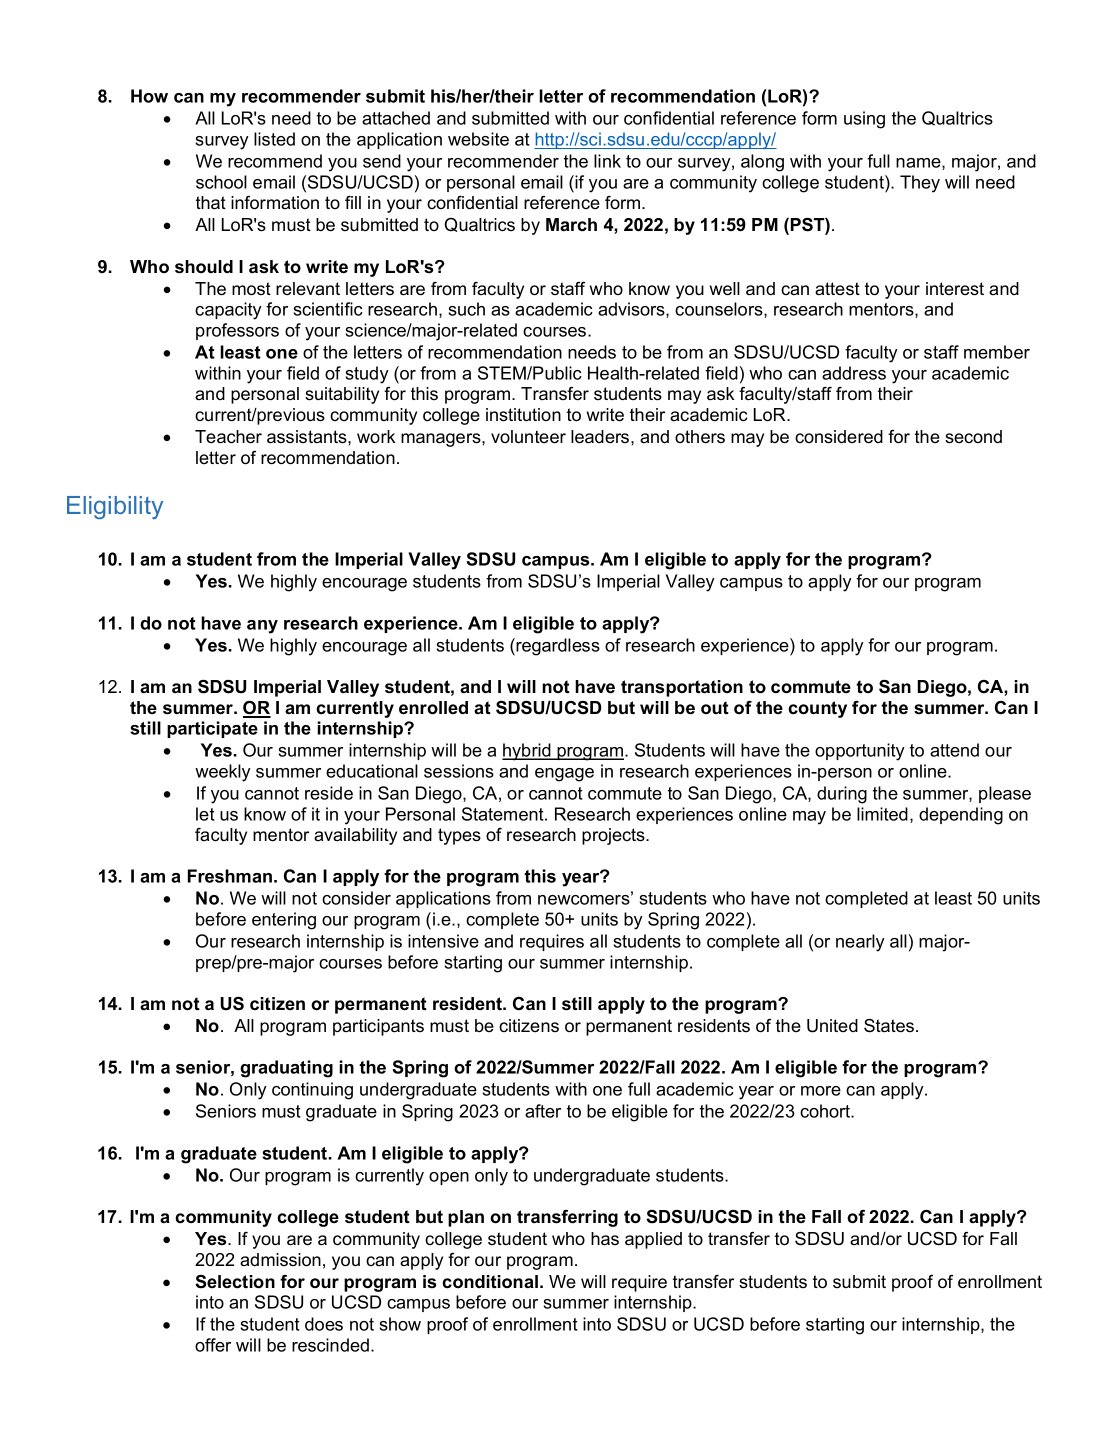  Describe the element at coordinates (607, 161) in the image. I see `link` at that location.
